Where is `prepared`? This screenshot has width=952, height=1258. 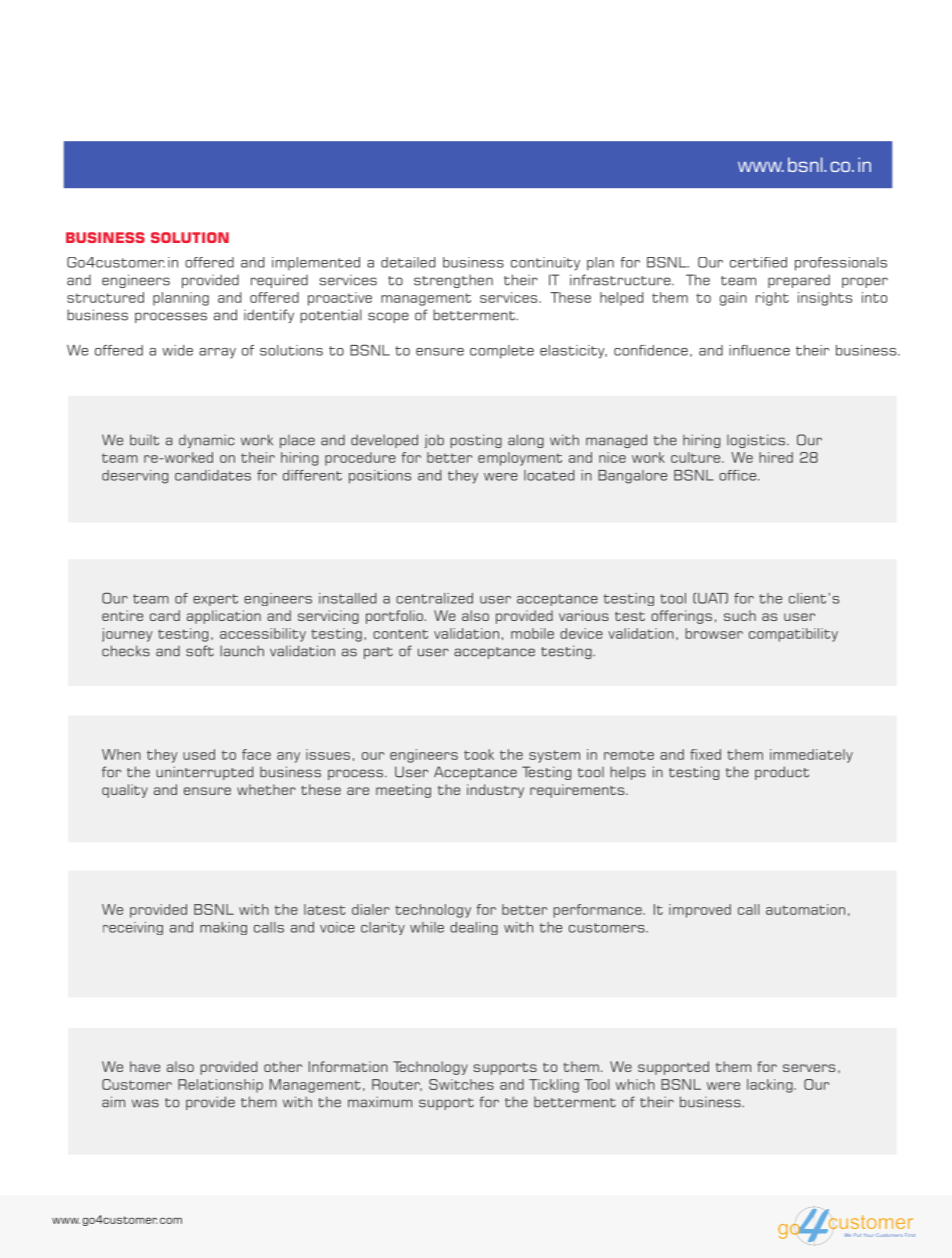 prepared is located at coordinates (799, 281).
